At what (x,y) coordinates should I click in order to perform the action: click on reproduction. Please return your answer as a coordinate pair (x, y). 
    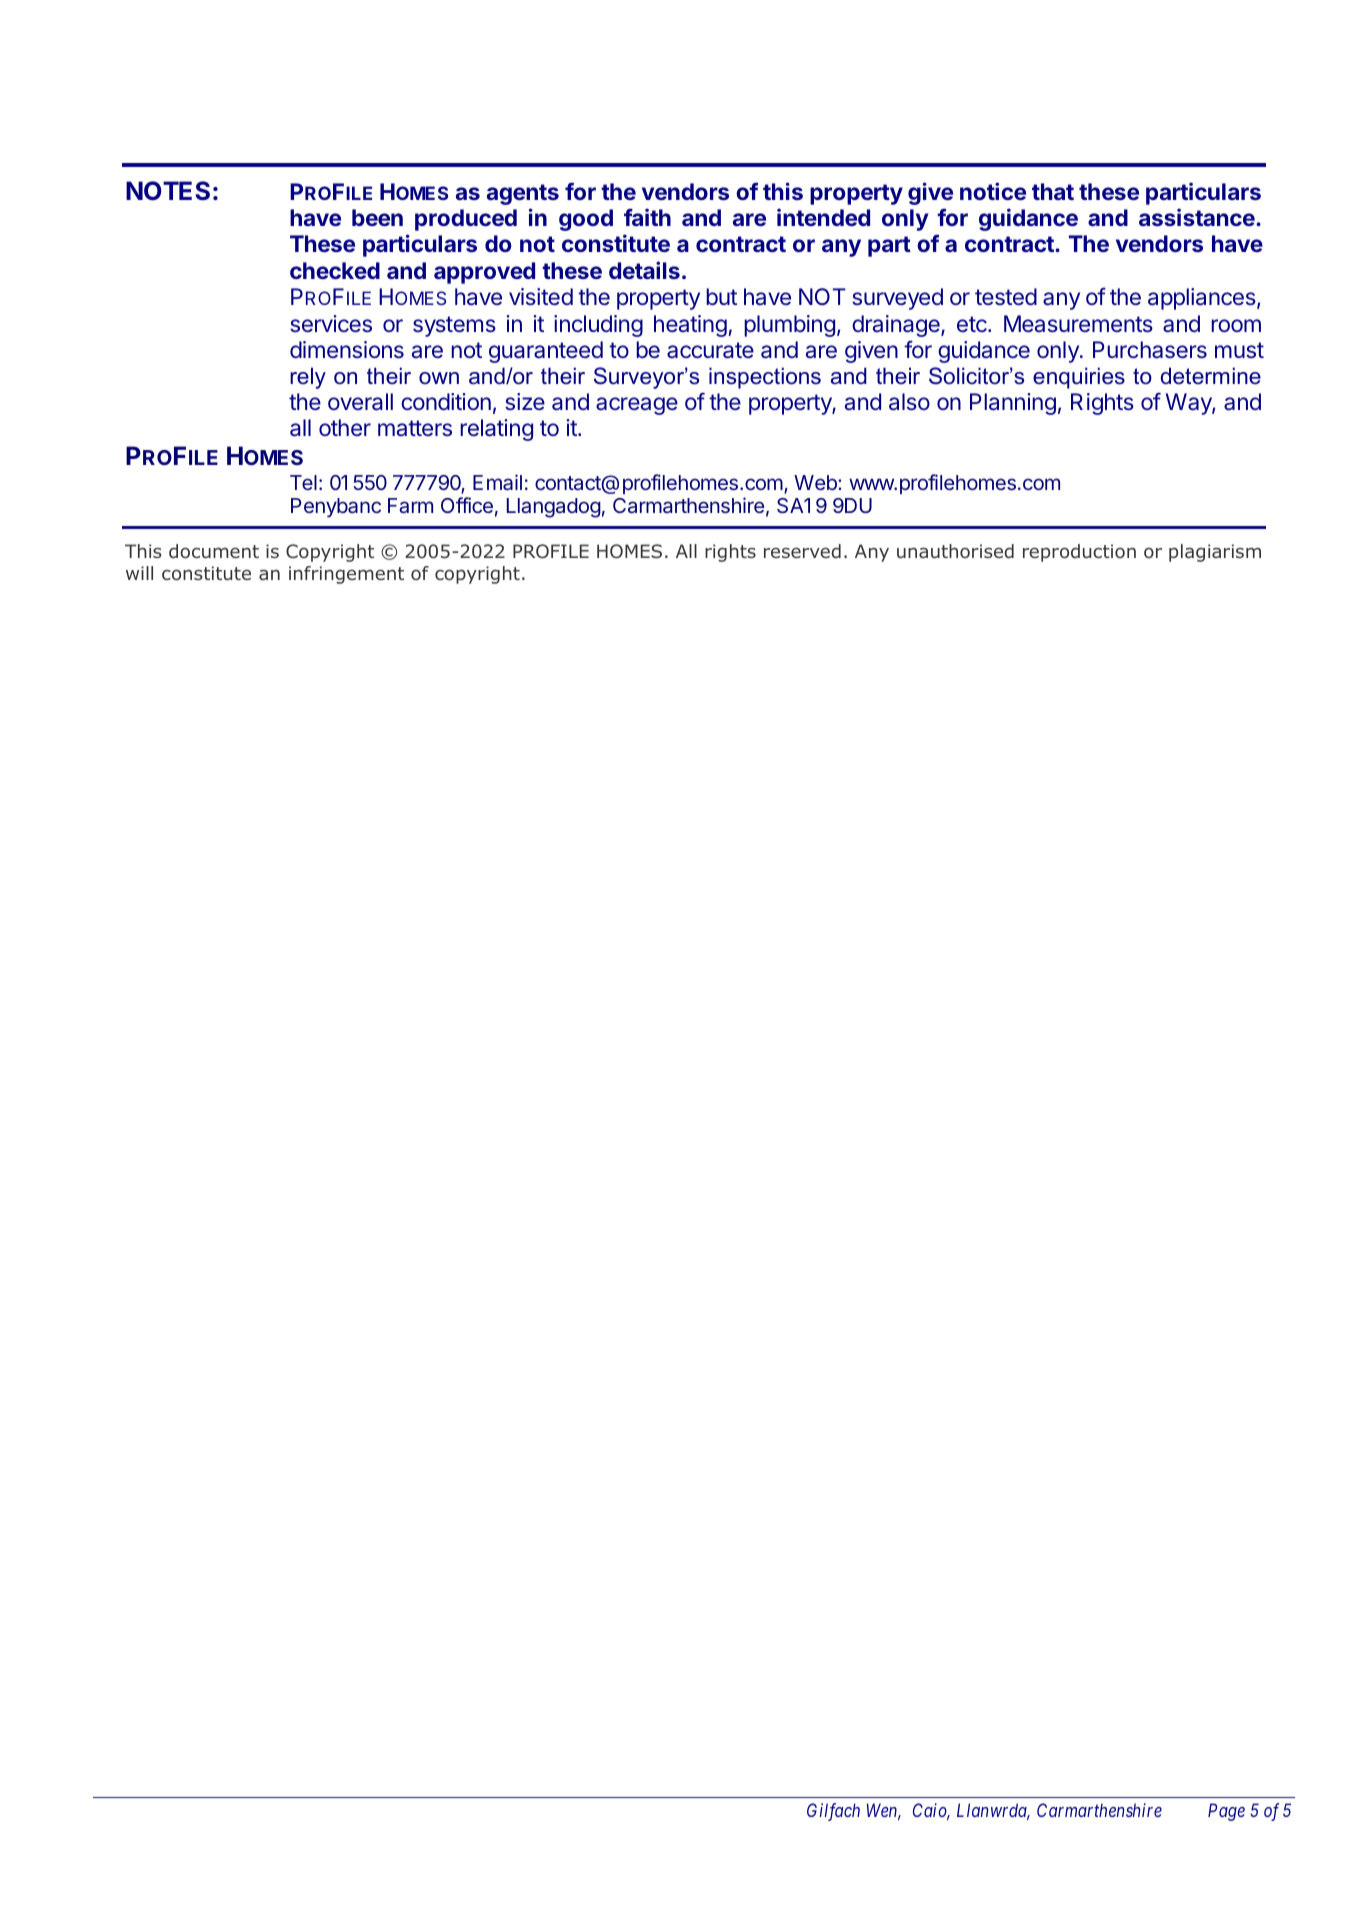
    Looking at the image, I should click on (1079, 553).
